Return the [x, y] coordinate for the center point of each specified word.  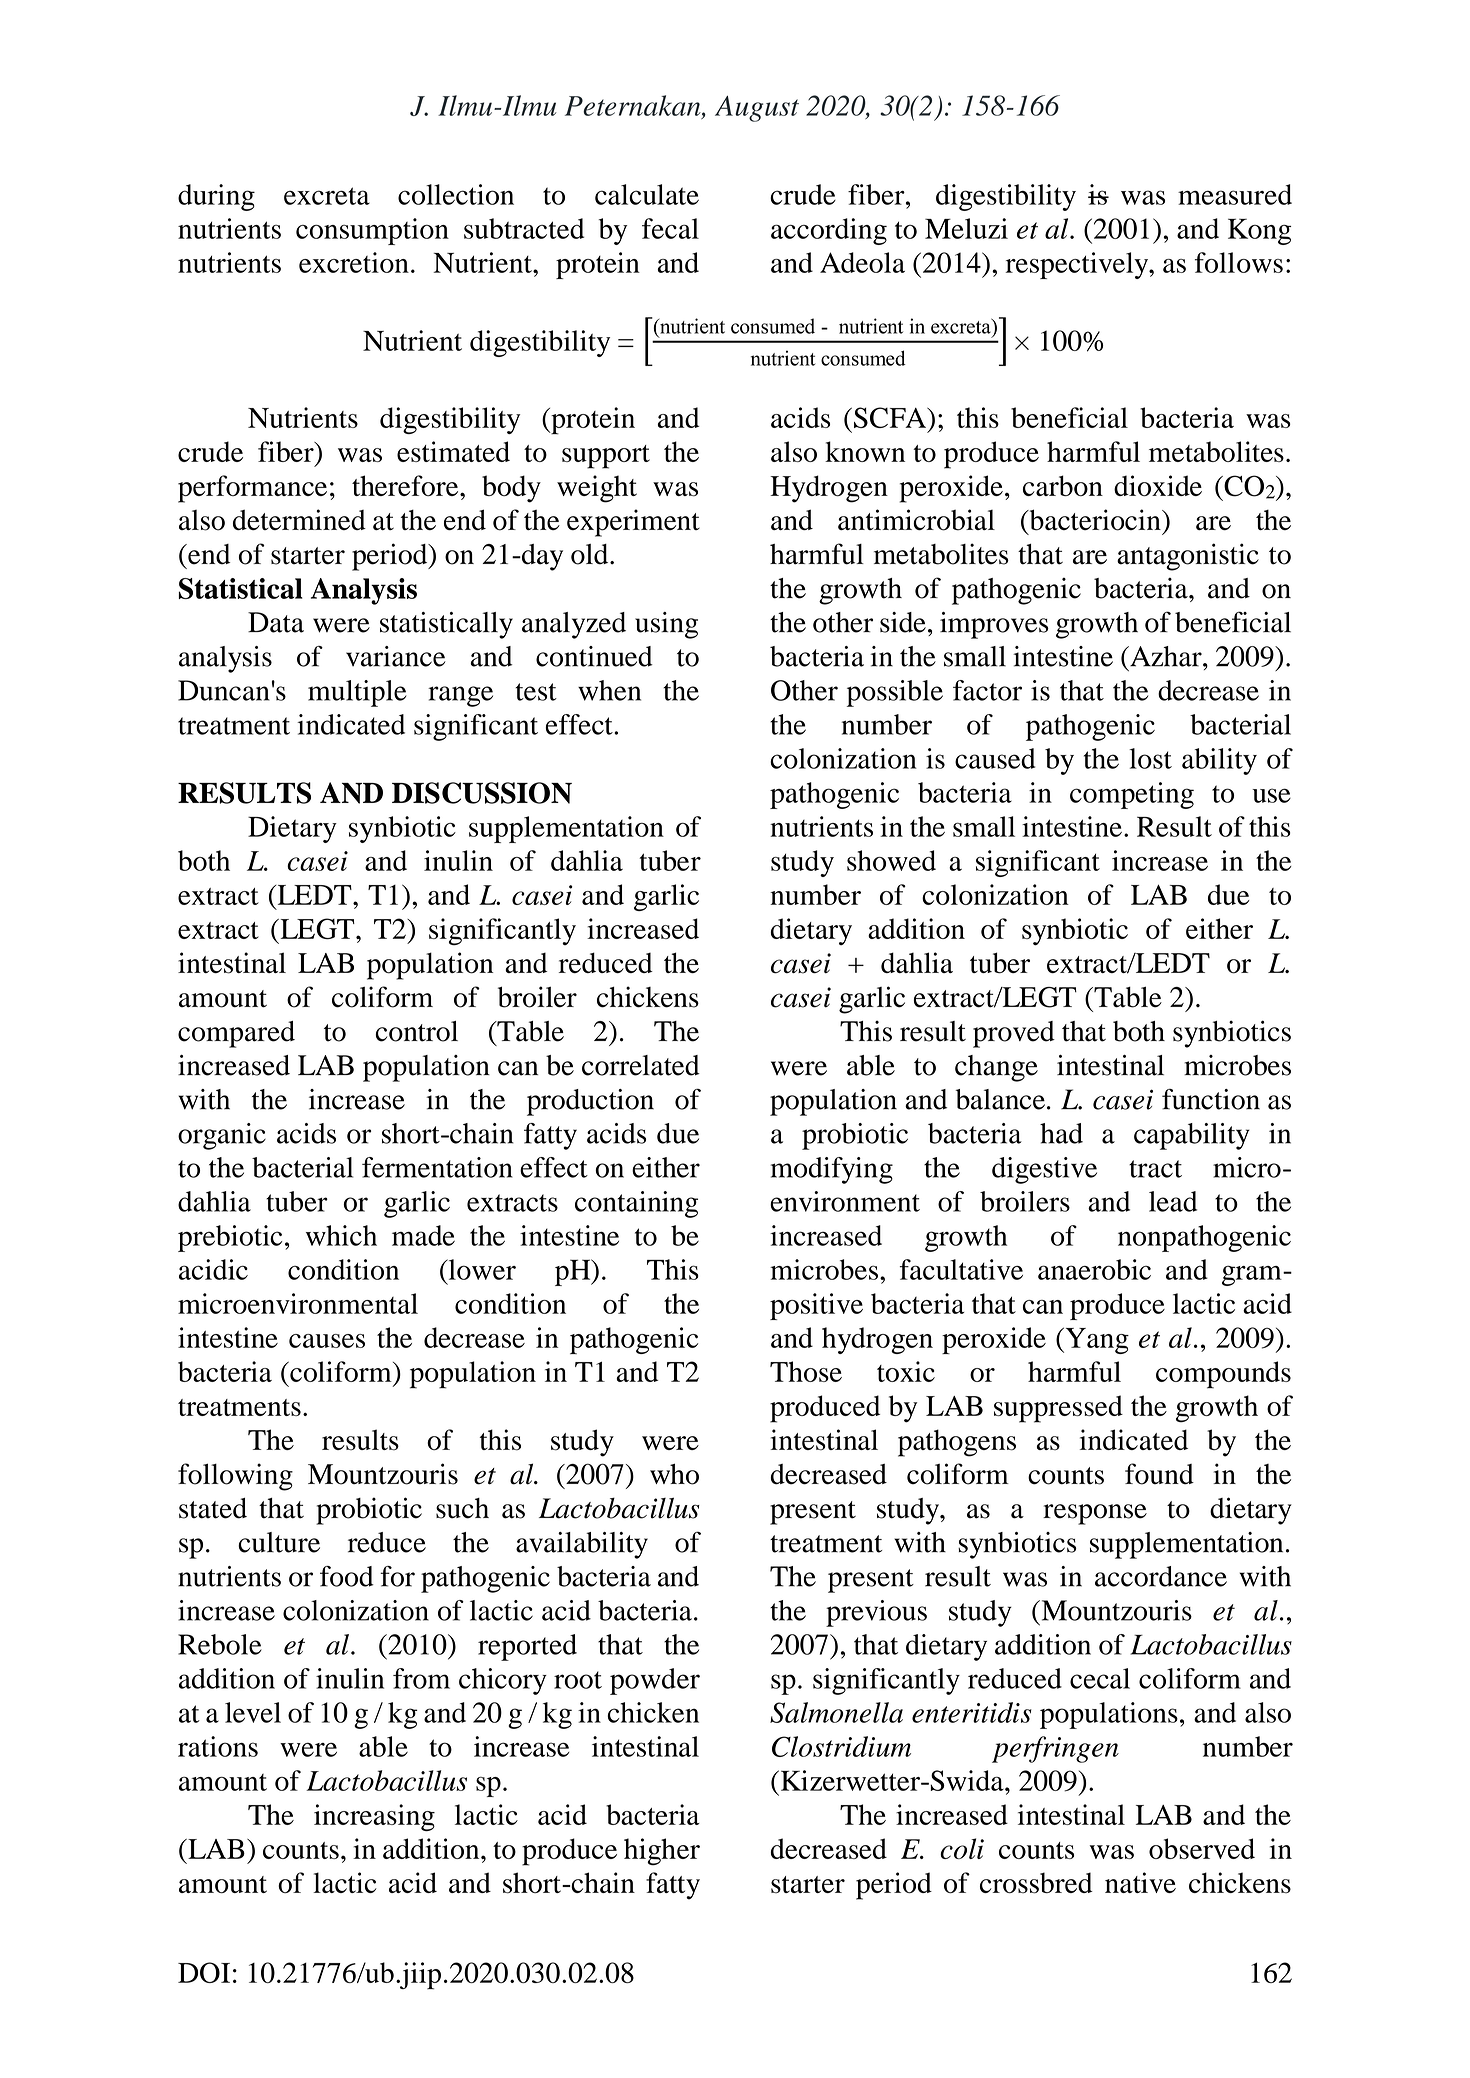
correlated [641, 1065]
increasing [374, 1817]
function [1211, 1099]
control [417, 1031]
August [757, 109]
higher [662, 1851]
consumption [372, 231]
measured [1235, 194]
